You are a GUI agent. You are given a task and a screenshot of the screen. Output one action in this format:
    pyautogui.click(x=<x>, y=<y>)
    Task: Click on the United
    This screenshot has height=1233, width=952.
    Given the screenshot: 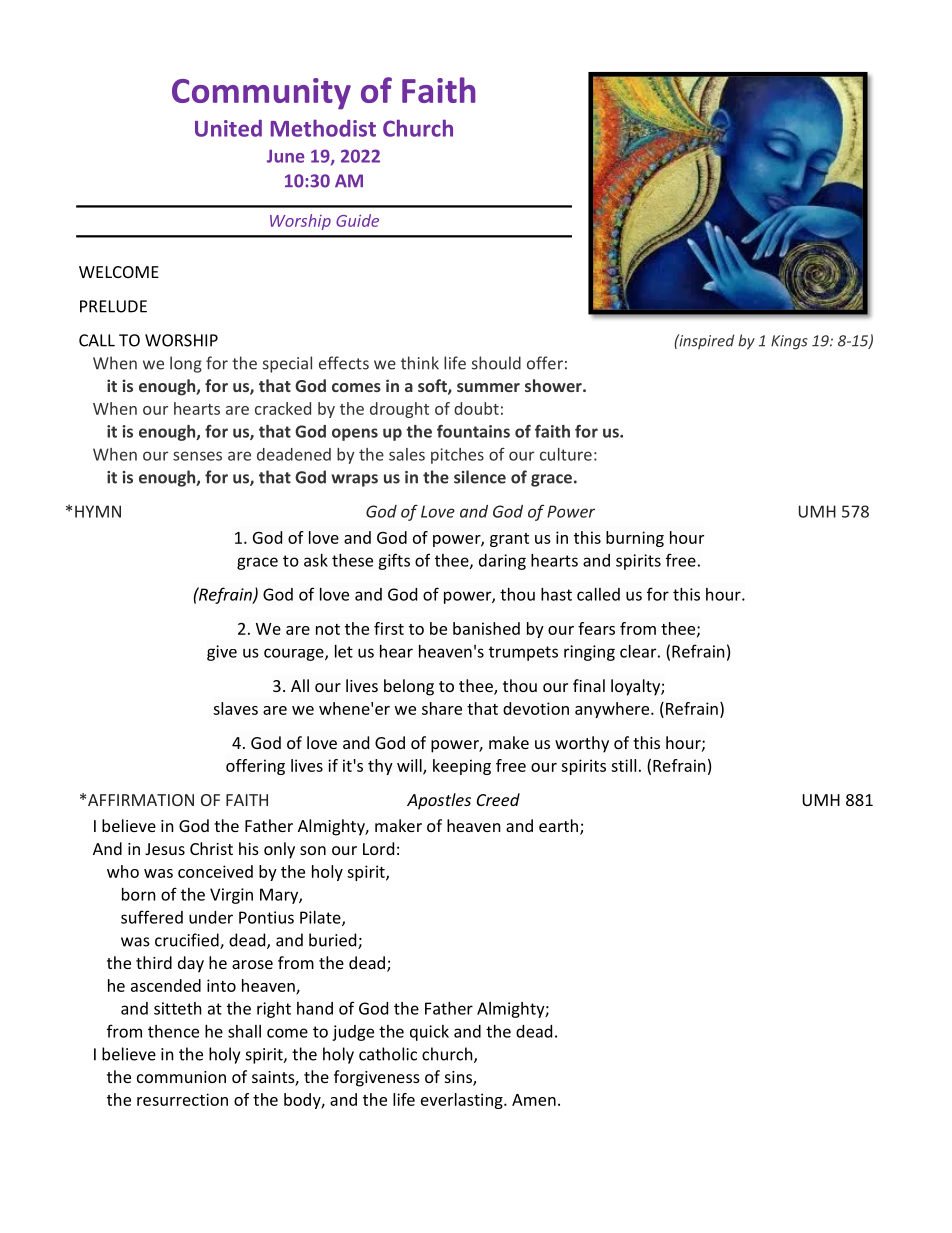 What is the action you would take?
    pyautogui.click(x=228, y=128)
